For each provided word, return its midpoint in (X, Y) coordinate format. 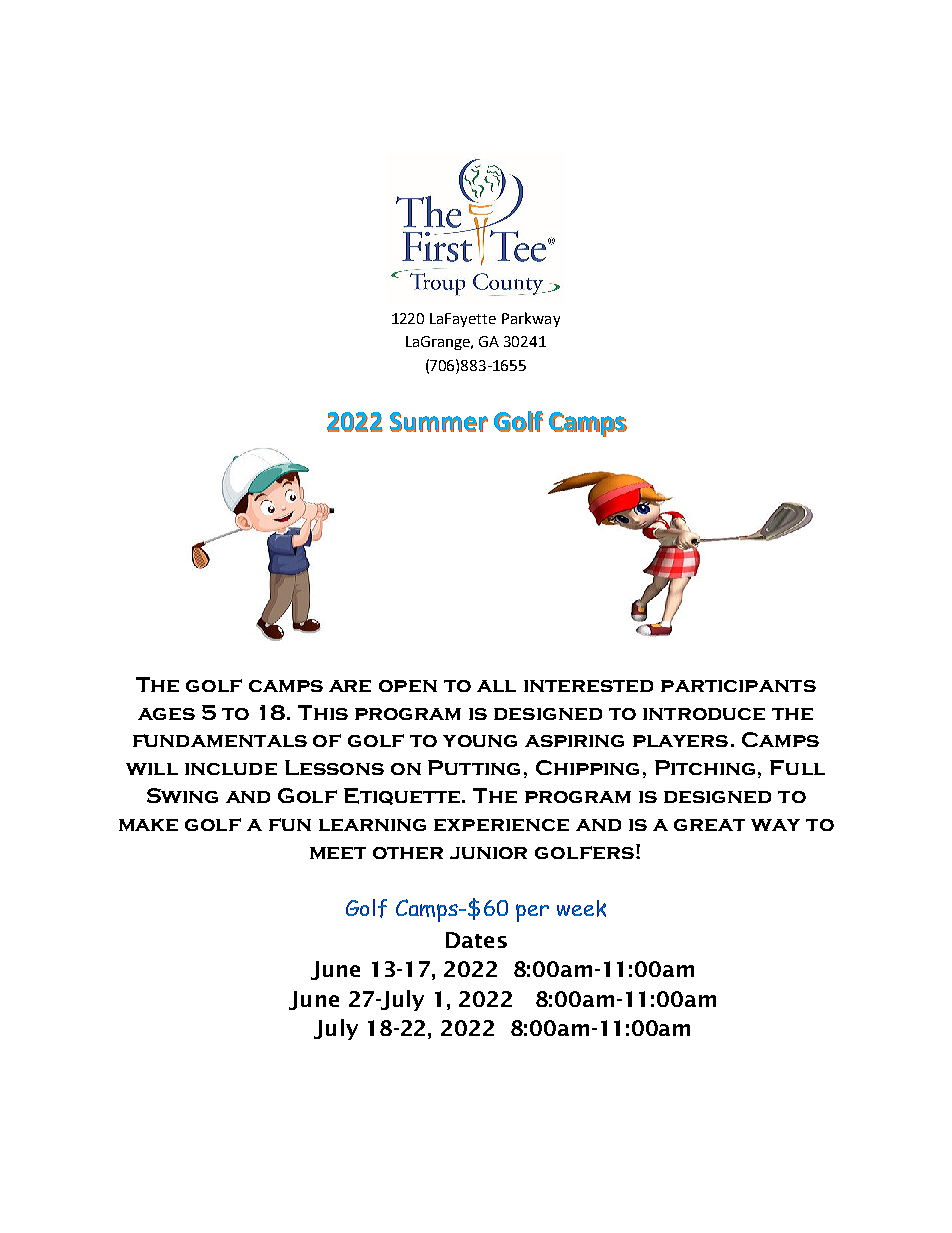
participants (738, 686)
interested (588, 686)
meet (338, 853)
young (480, 741)
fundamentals (220, 740)
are (350, 686)
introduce (704, 714)
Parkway (531, 319)
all (496, 686)
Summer (439, 422)
